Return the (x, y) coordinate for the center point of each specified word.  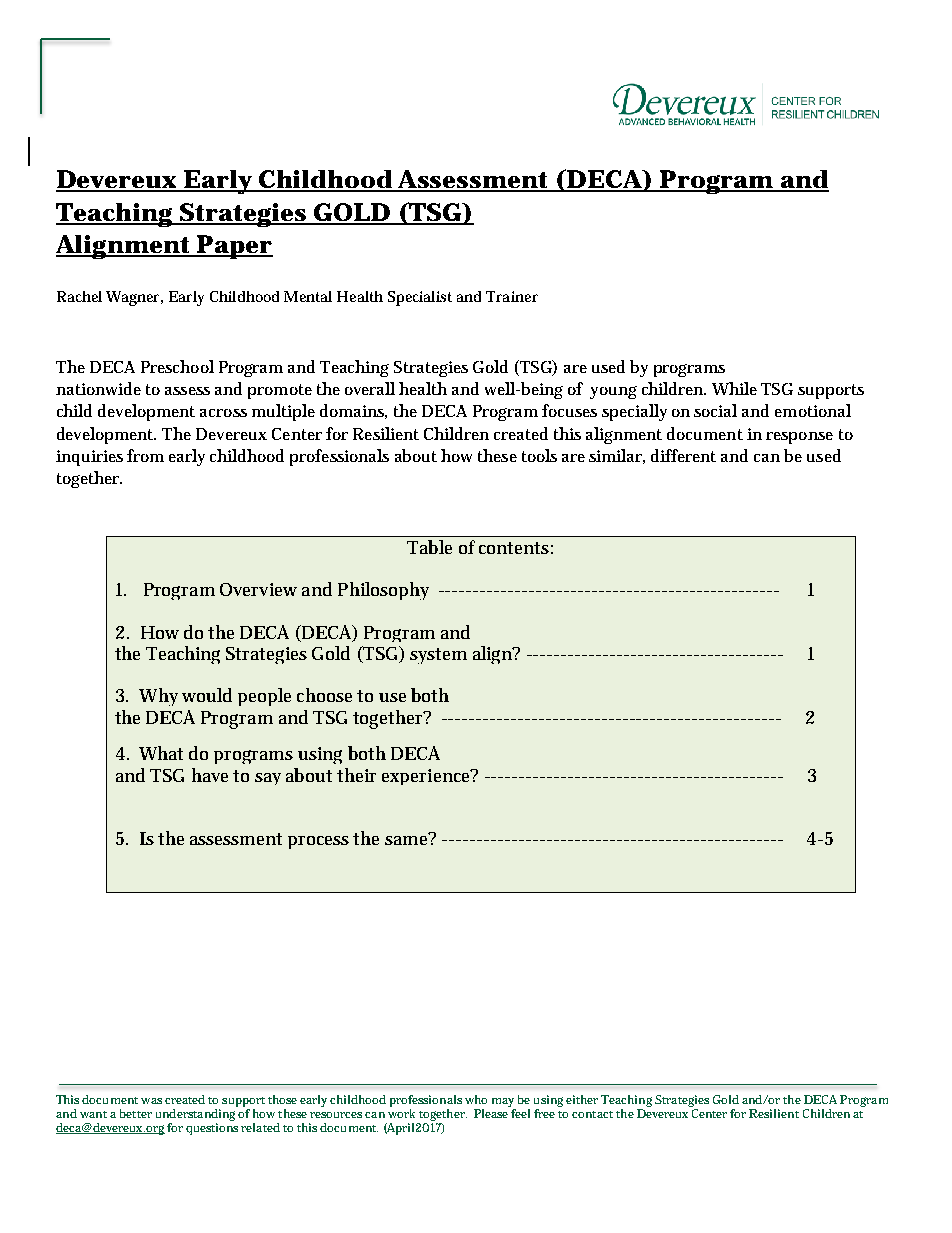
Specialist (420, 298)
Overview (258, 589)
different (683, 455)
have (210, 775)
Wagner (134, 298)
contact (592, 1114)
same (407, 839)
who (476, 1099)
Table (429, 547)
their (356, 775)
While (734, 388)
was (151, 1101)
